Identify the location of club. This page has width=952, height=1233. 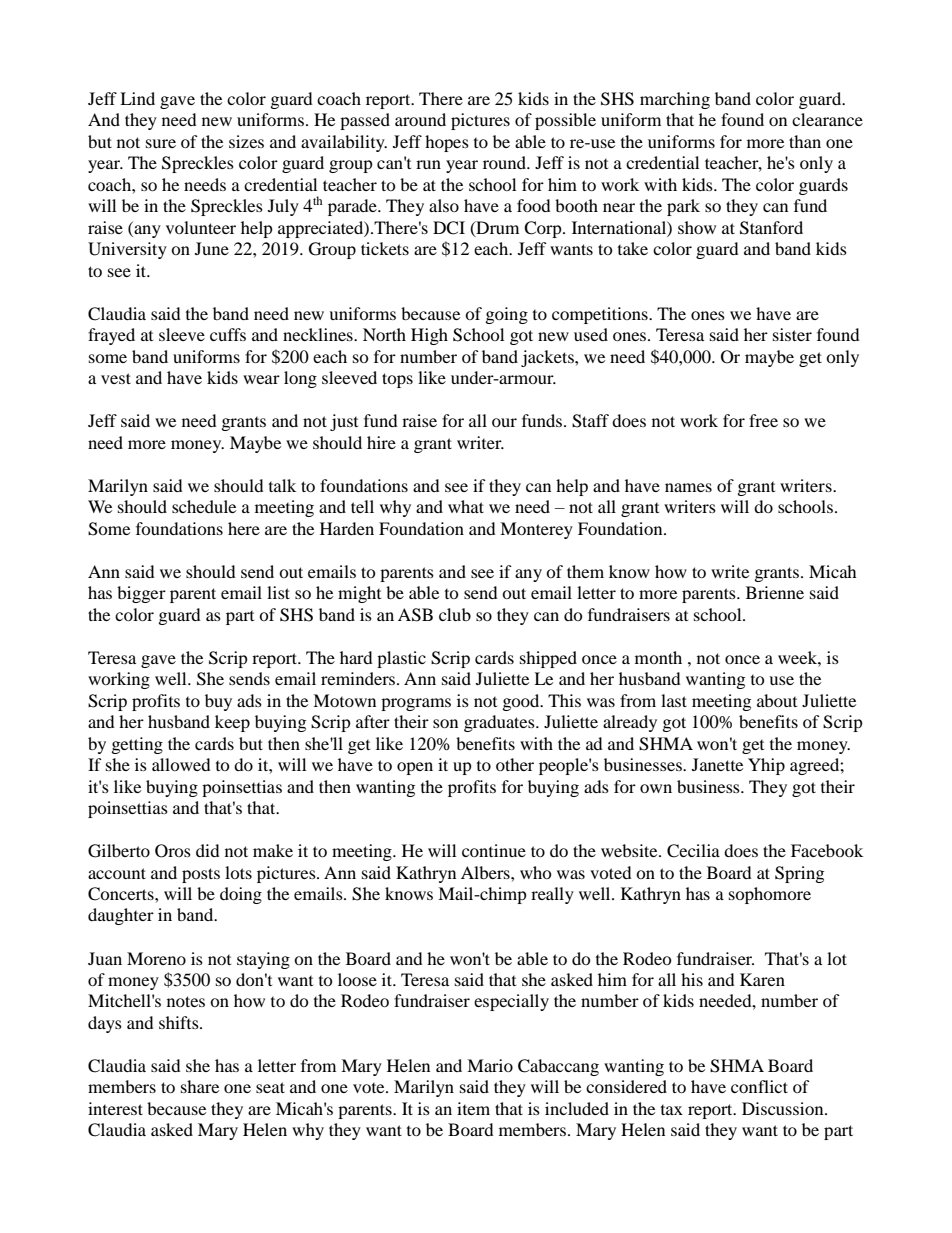
(455, 614).
